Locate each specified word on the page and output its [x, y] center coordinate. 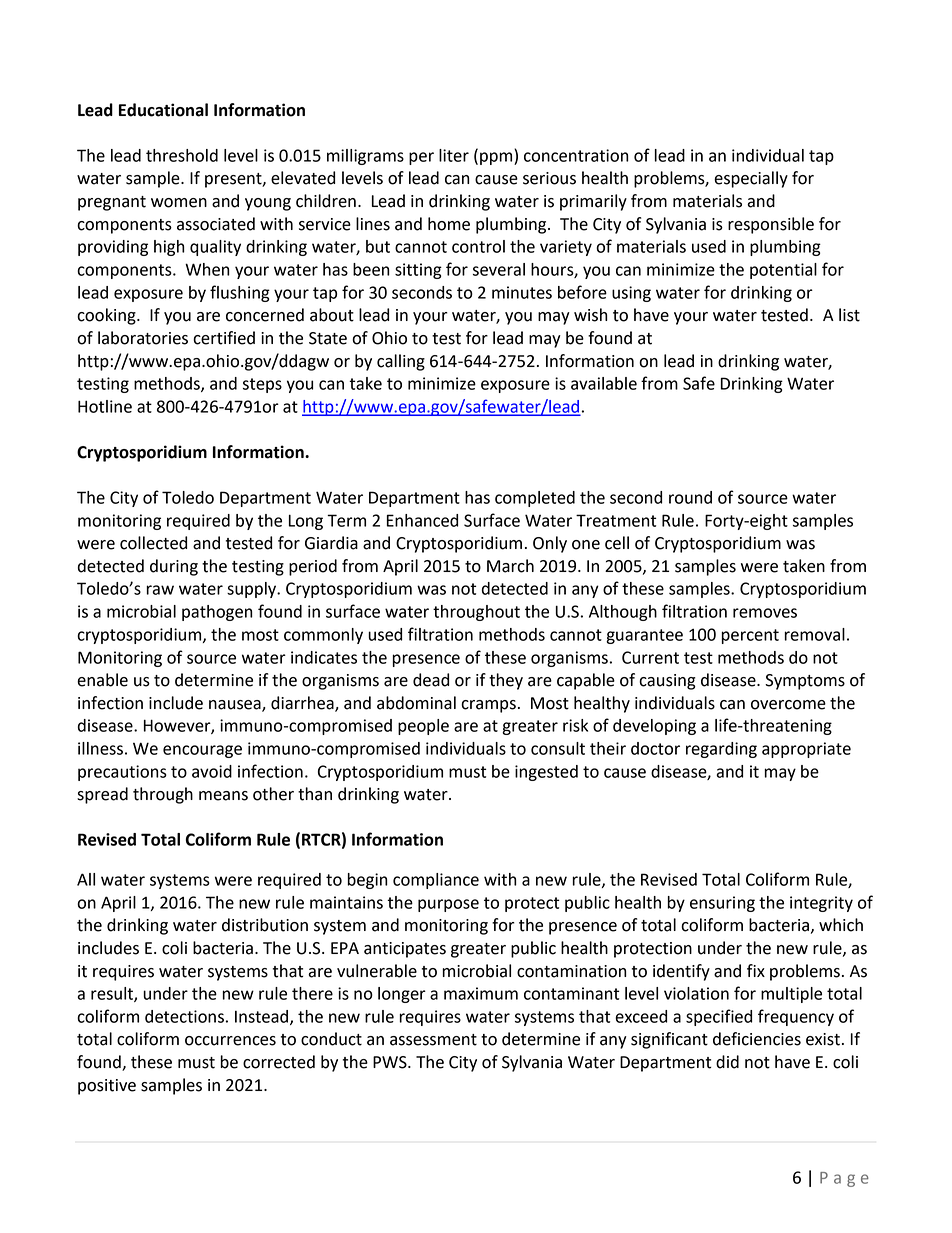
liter [454, 155]
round [690, 497]
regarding [721, 750]
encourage [202, 751]
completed [535, 499]
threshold [182, 155]
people [423, 727]
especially [751, 179]
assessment [433, 1040]
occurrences [230, 1041]
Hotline [105, 406]
